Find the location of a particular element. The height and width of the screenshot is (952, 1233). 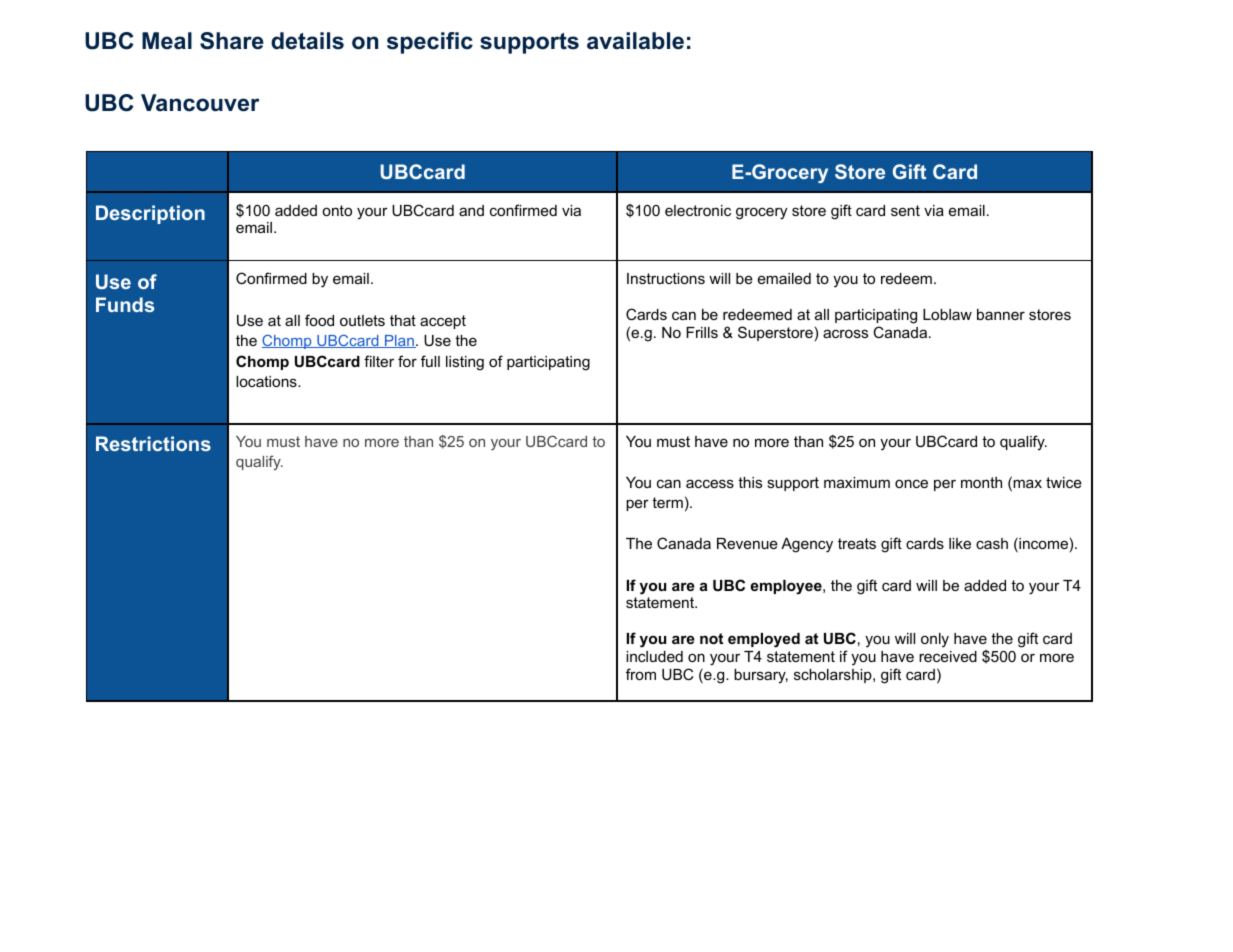

sent is located at coordinates (905, 210).
